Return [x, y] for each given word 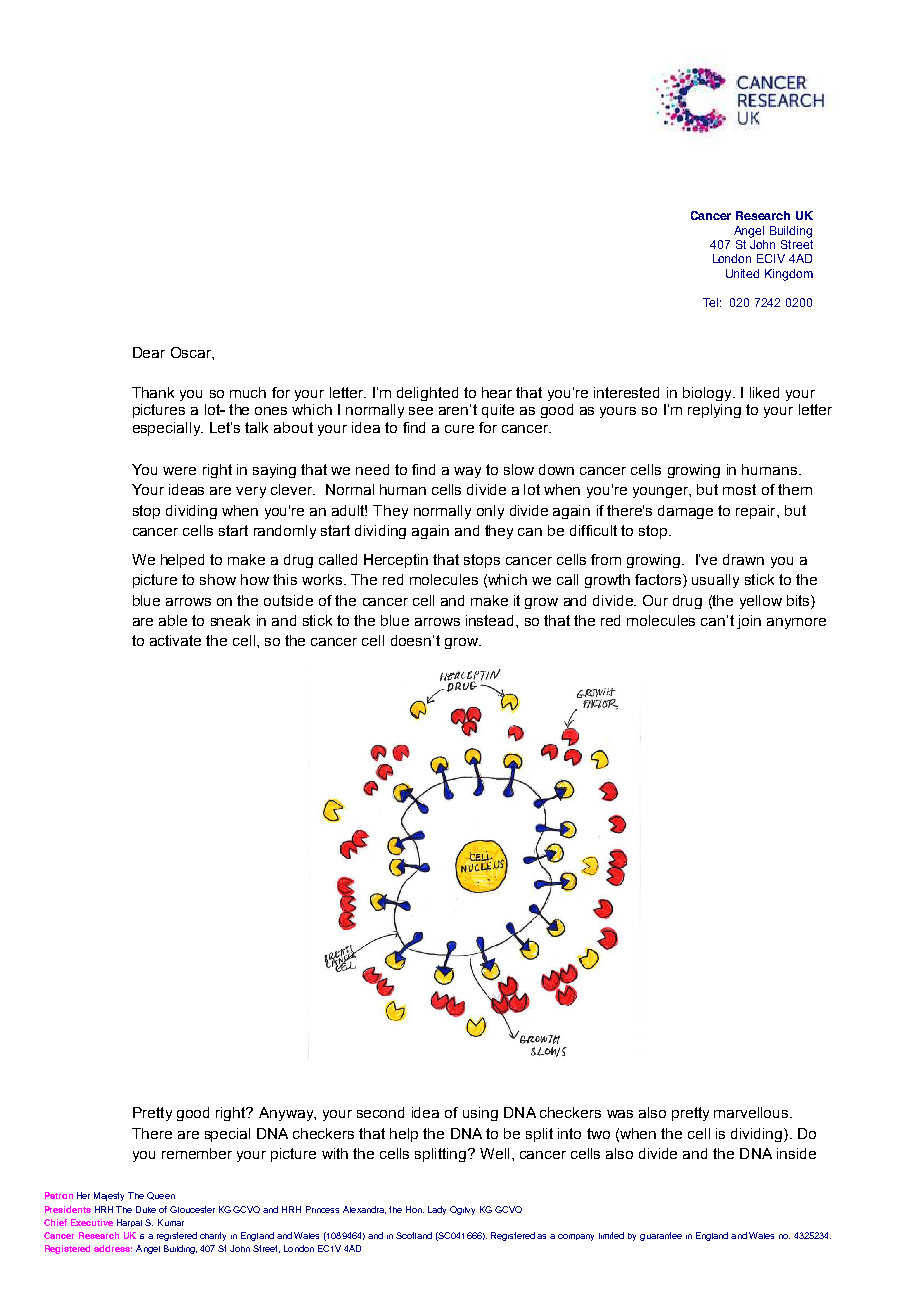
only [490, 512]
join [749, 622]
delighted [427, 394]
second [380, 1112]
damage [685, 512]
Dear [149, 352]
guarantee [661, 1236]
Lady [437, 1210]
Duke [146, 1209]
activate [175, 640]
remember [197, 1153]
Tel [712, 302]
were [179, 471]
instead [489, 620]
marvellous [752, 1112]
